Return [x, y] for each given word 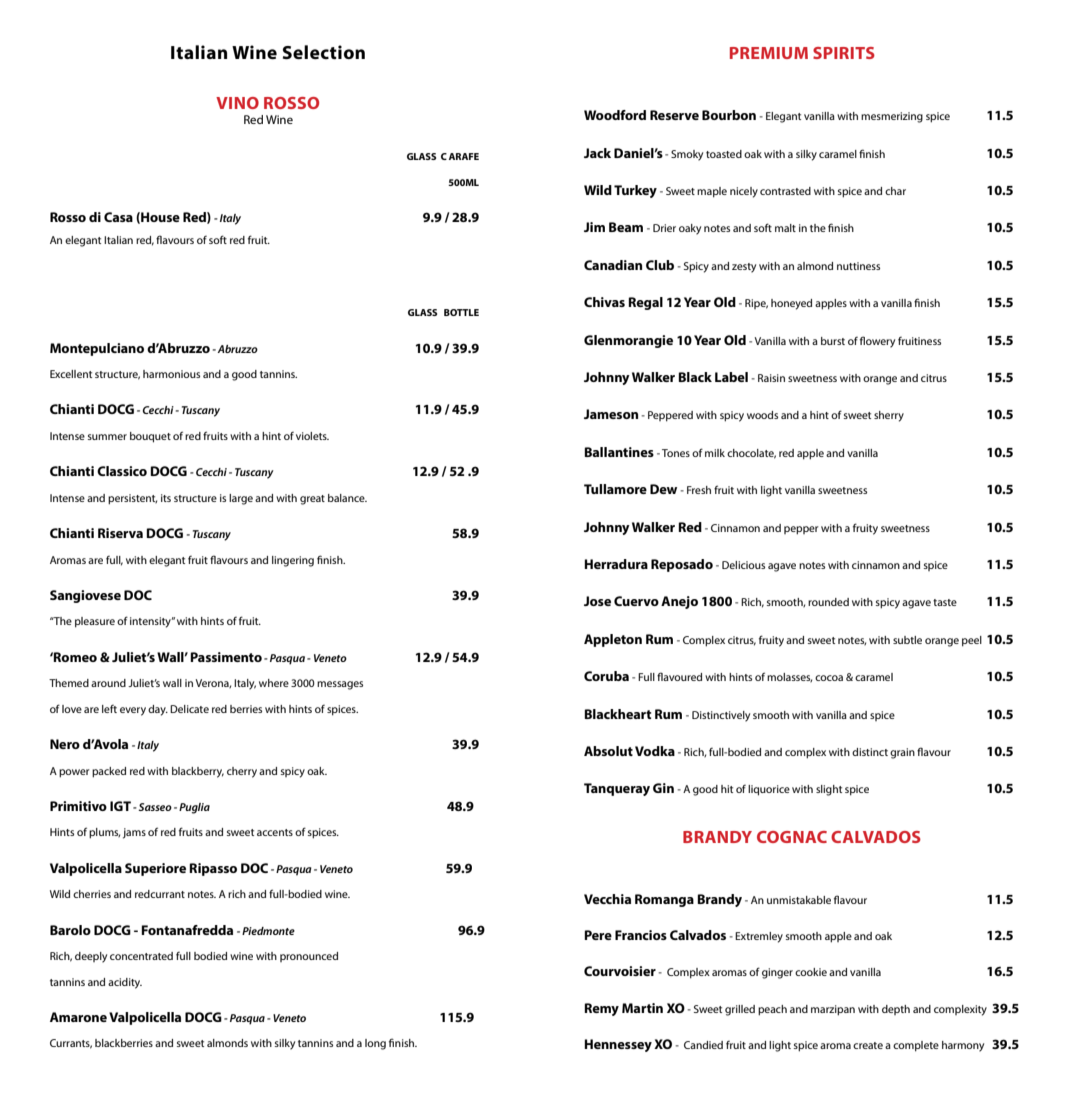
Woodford [615, 115]
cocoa [829, 678]
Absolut [608, 751]
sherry [889, 416]
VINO [237, 103]
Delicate [189, 709]
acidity [125, 983]
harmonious [171, 374]
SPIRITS [844, 53]
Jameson [611, 414]
